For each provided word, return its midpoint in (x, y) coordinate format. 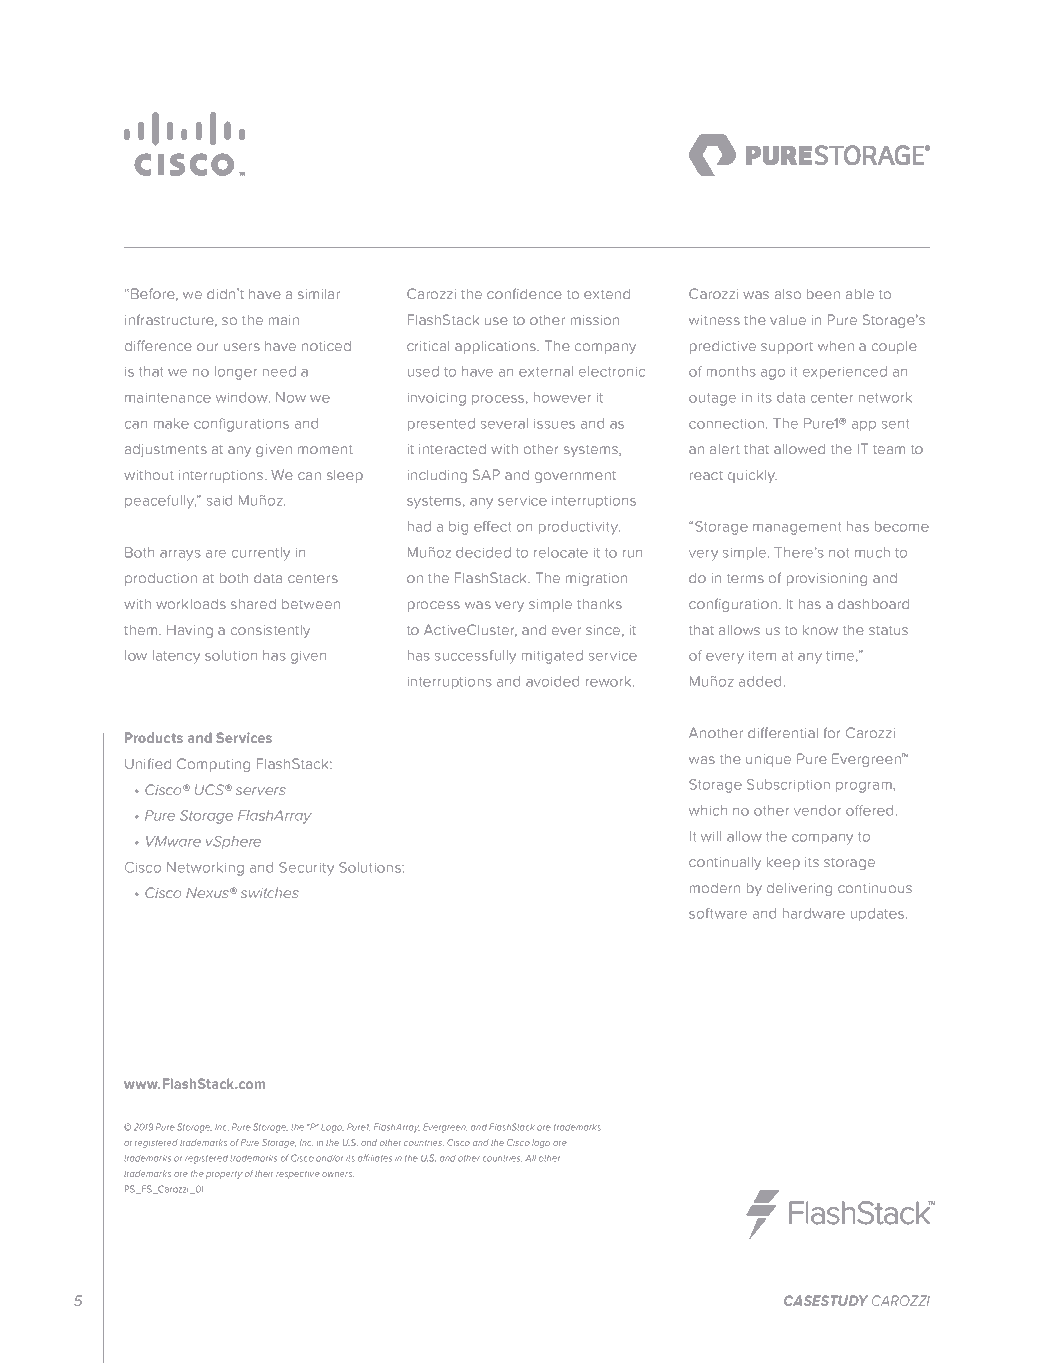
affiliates (375, 1158)
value (788, 320)
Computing (213, 765)
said (219, 500)
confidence (524, 293)
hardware (814, 913)
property (224, 1175)
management (797, 528)
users (242, 347)
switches (270, 892)
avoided (552, 681)
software (718, 913)
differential (783, 732)
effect (492, 526)
